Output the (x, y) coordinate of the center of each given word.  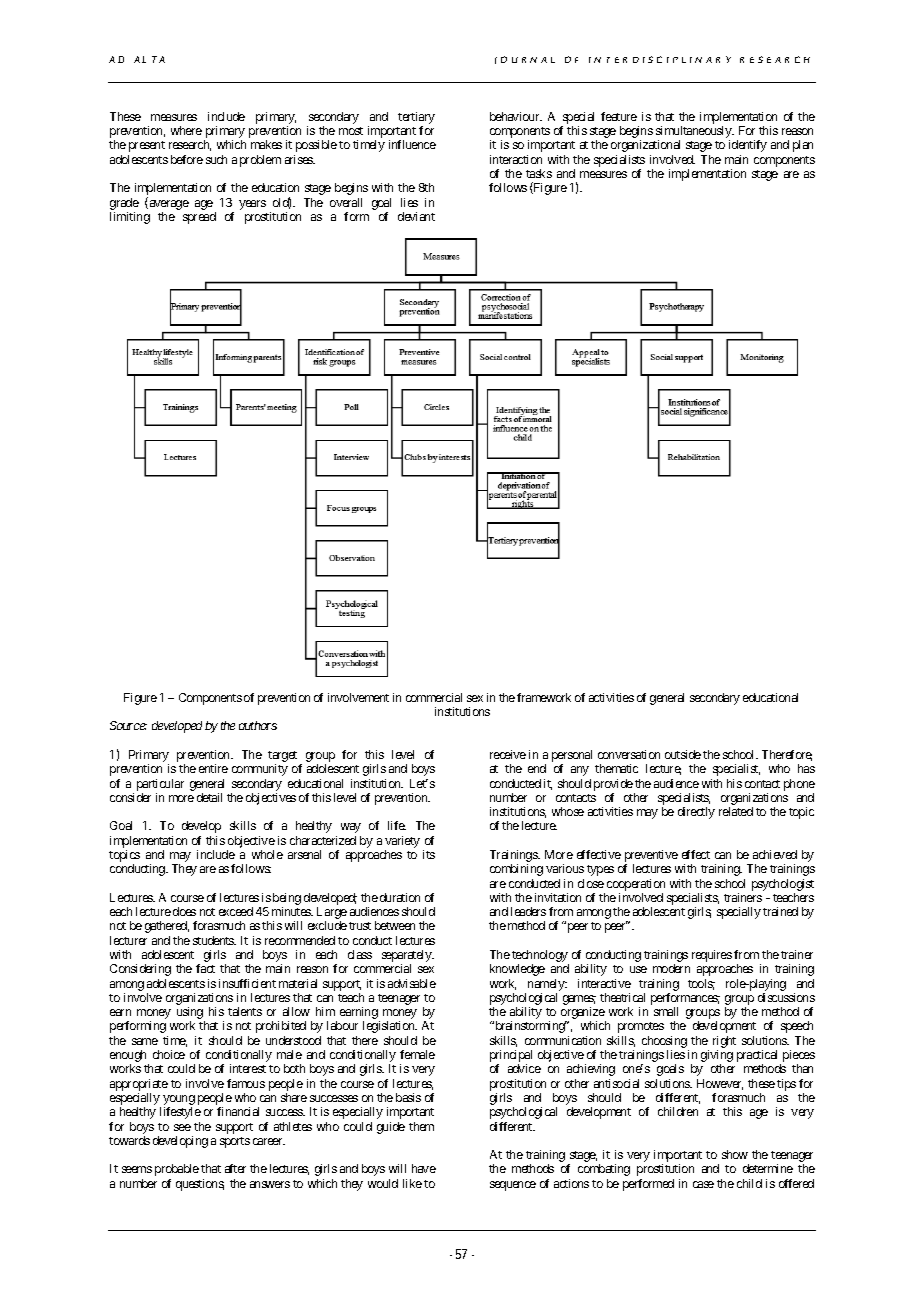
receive (508, 754)
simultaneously (694, 133)
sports (235, 1142)
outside (683, 754)
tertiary (416, 119)
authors (258, 725)
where (186, 130)
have (424, 1168)
